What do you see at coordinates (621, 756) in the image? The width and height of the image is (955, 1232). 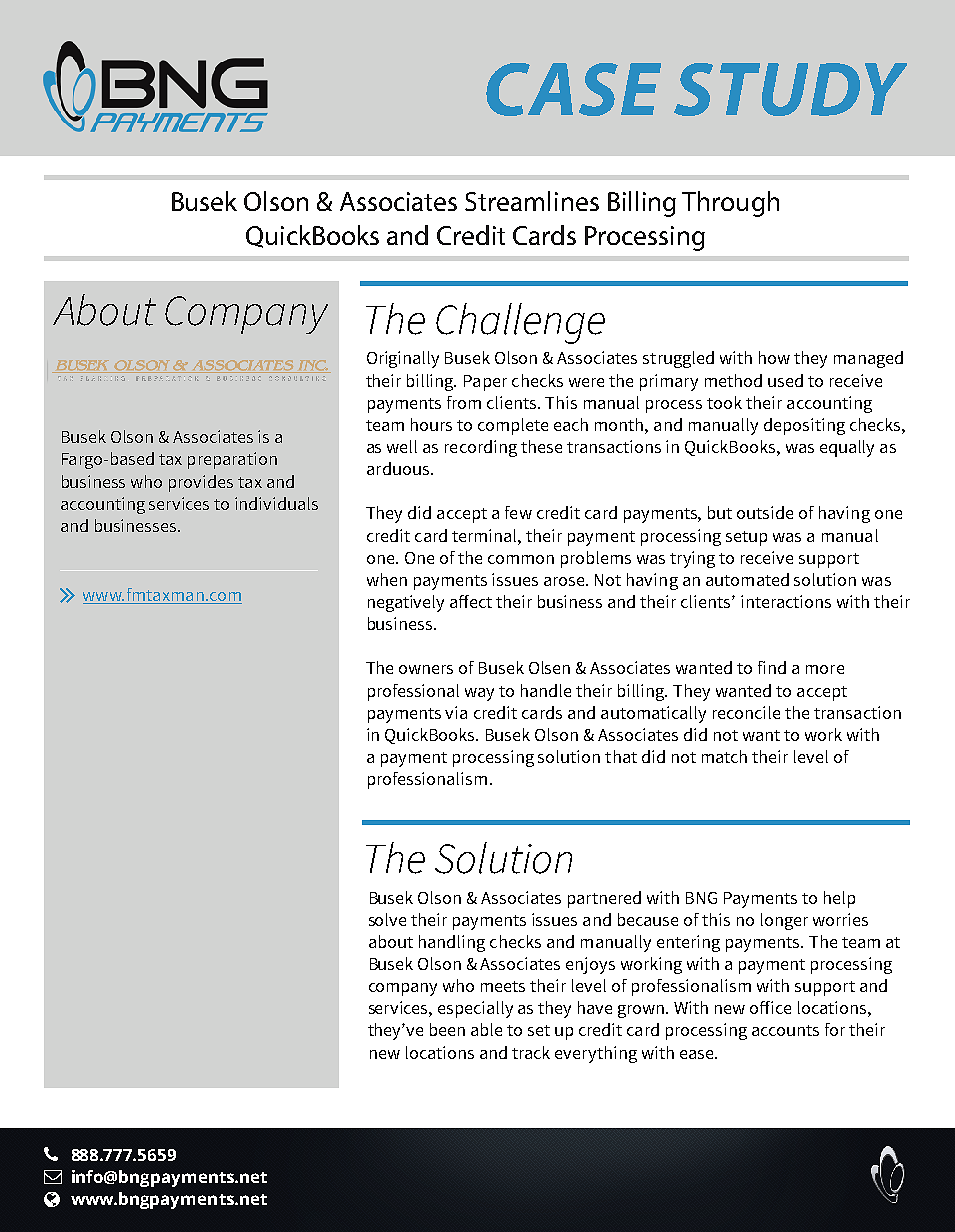 I see `that` at bounding box center [621, 756].
